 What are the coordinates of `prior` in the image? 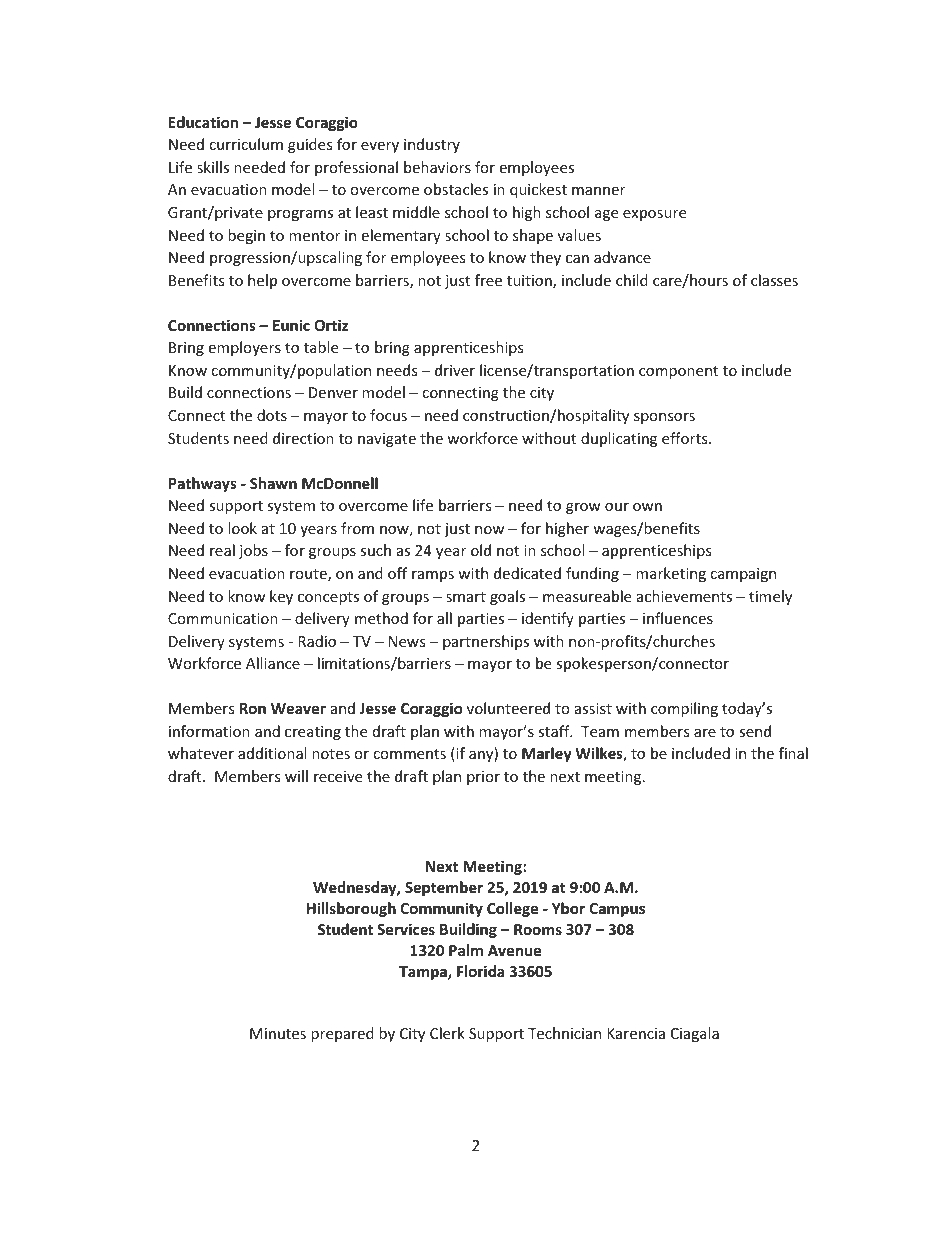 It's located at (483, 778).
